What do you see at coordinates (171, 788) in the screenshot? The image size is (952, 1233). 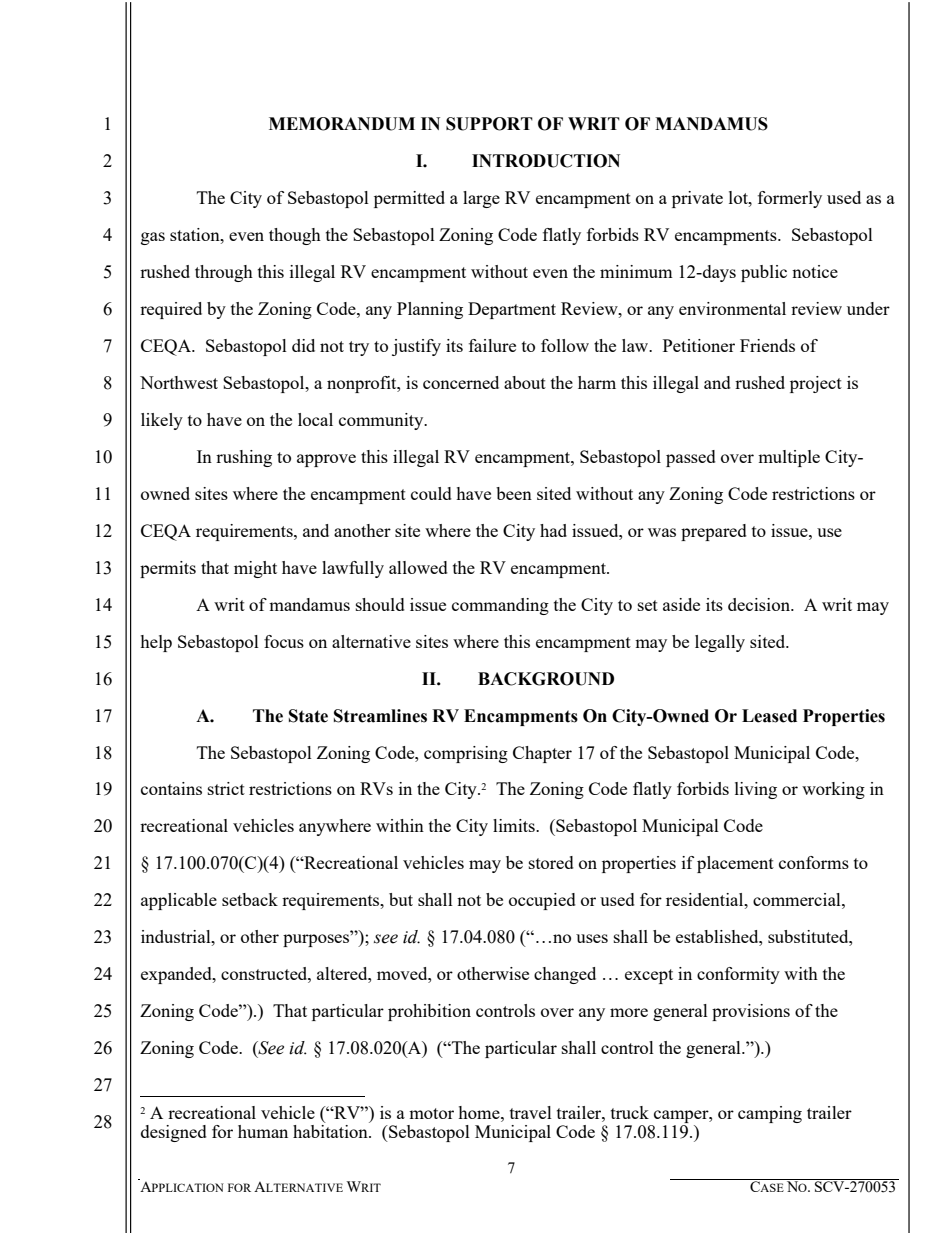 I see `contains` at bounding box center [171, 788].
